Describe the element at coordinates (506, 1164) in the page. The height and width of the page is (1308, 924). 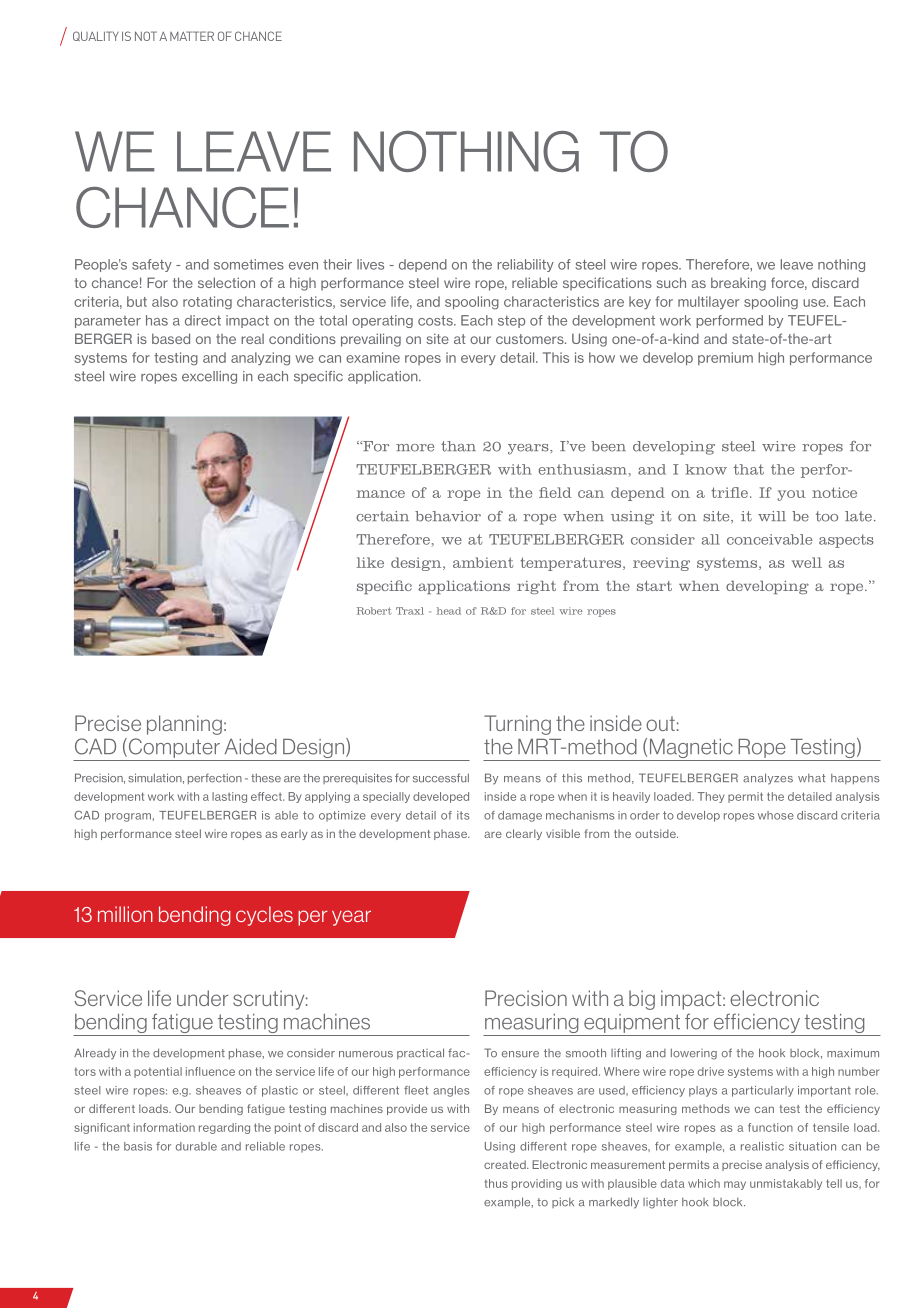
I see `created` at that location.
